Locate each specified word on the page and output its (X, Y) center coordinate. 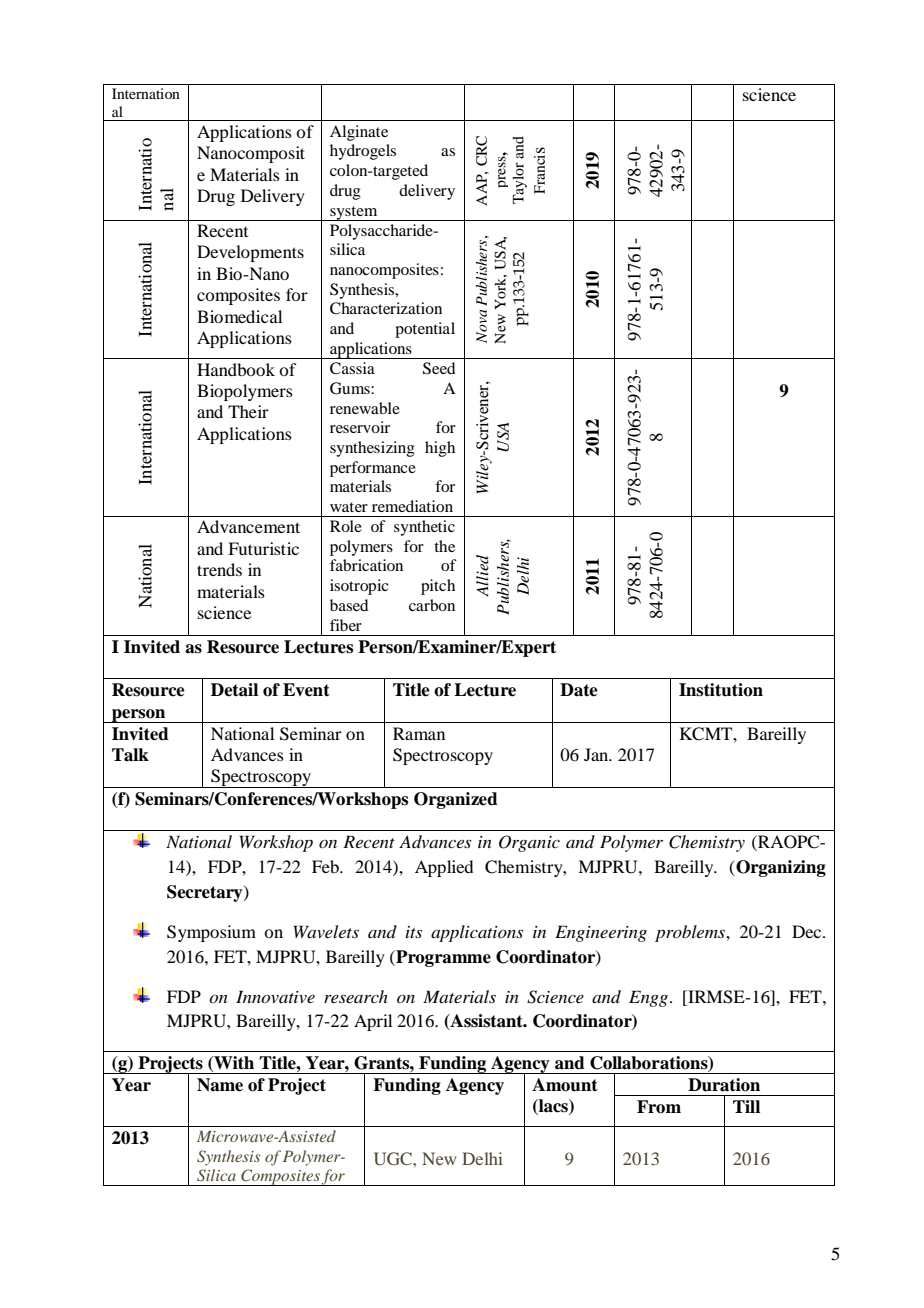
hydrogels (363, 152)
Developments (250, 253)
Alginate (359, 133)
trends (219, 569)
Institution (721, 690)
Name (220, 1085)
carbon (432, 605)
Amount (565, 1085)
